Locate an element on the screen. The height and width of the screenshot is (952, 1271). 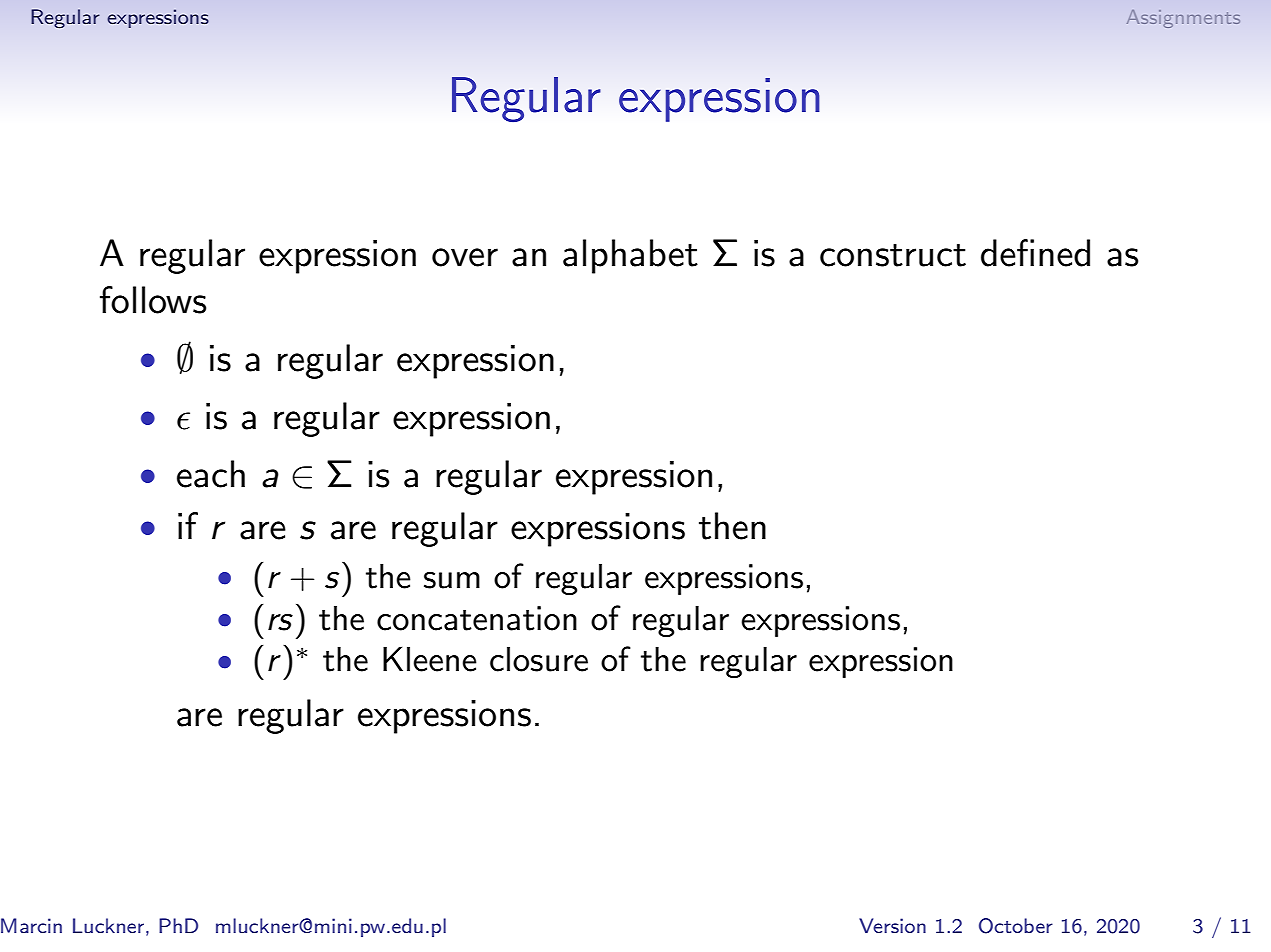
follows is located at coordinates (153, 300).
